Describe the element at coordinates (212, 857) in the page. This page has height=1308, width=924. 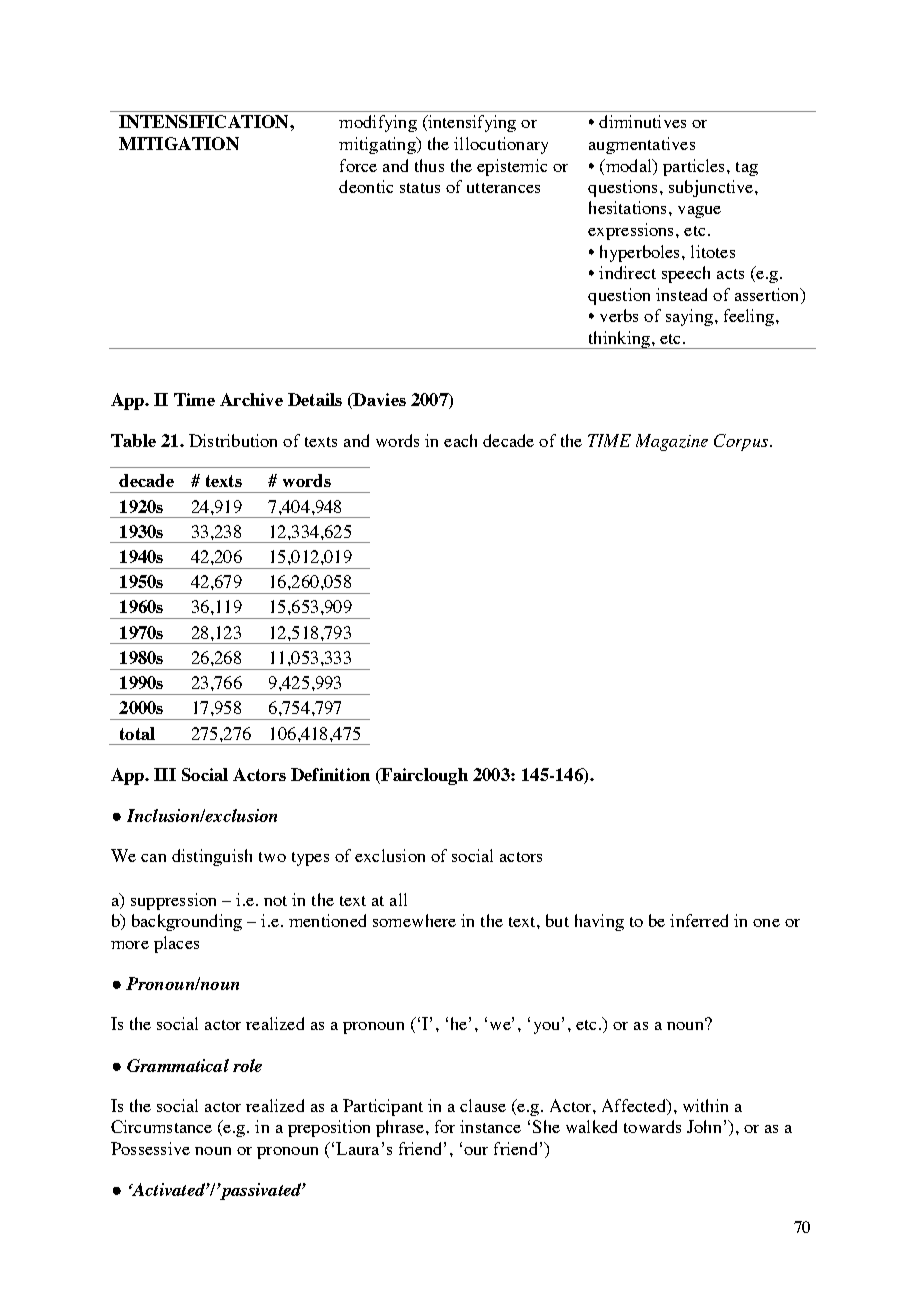
I see `distinguish` at that location.
